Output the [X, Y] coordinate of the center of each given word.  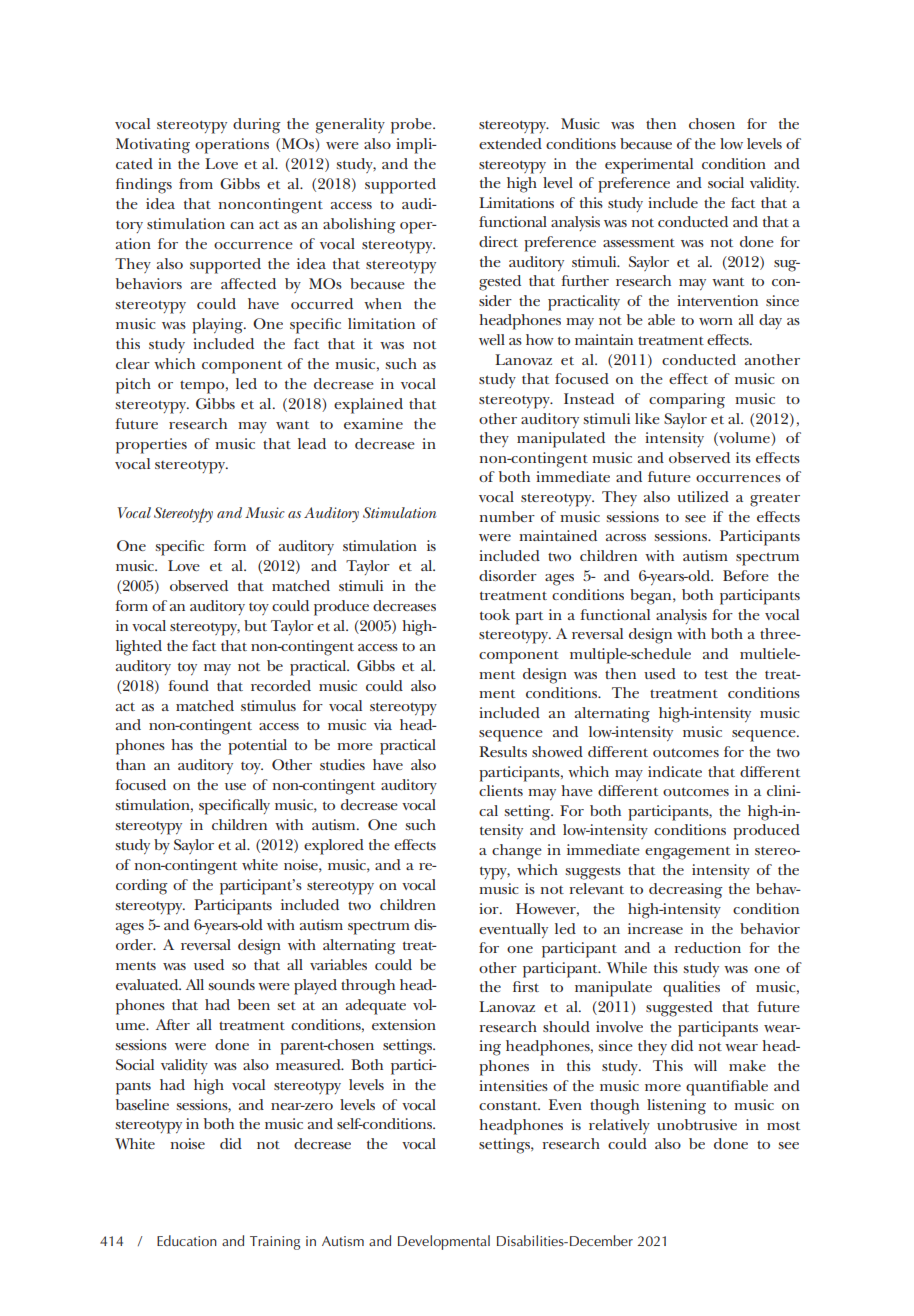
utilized [703, 496]
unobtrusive [697, 1124]
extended [510, 143]
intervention [717, 300]
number [507, 516]
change [517, 852]
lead [312, 443]
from [196, 183]
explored [334, 847]
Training [275, 1243]
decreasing [686, 891]
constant [509, 1105]
